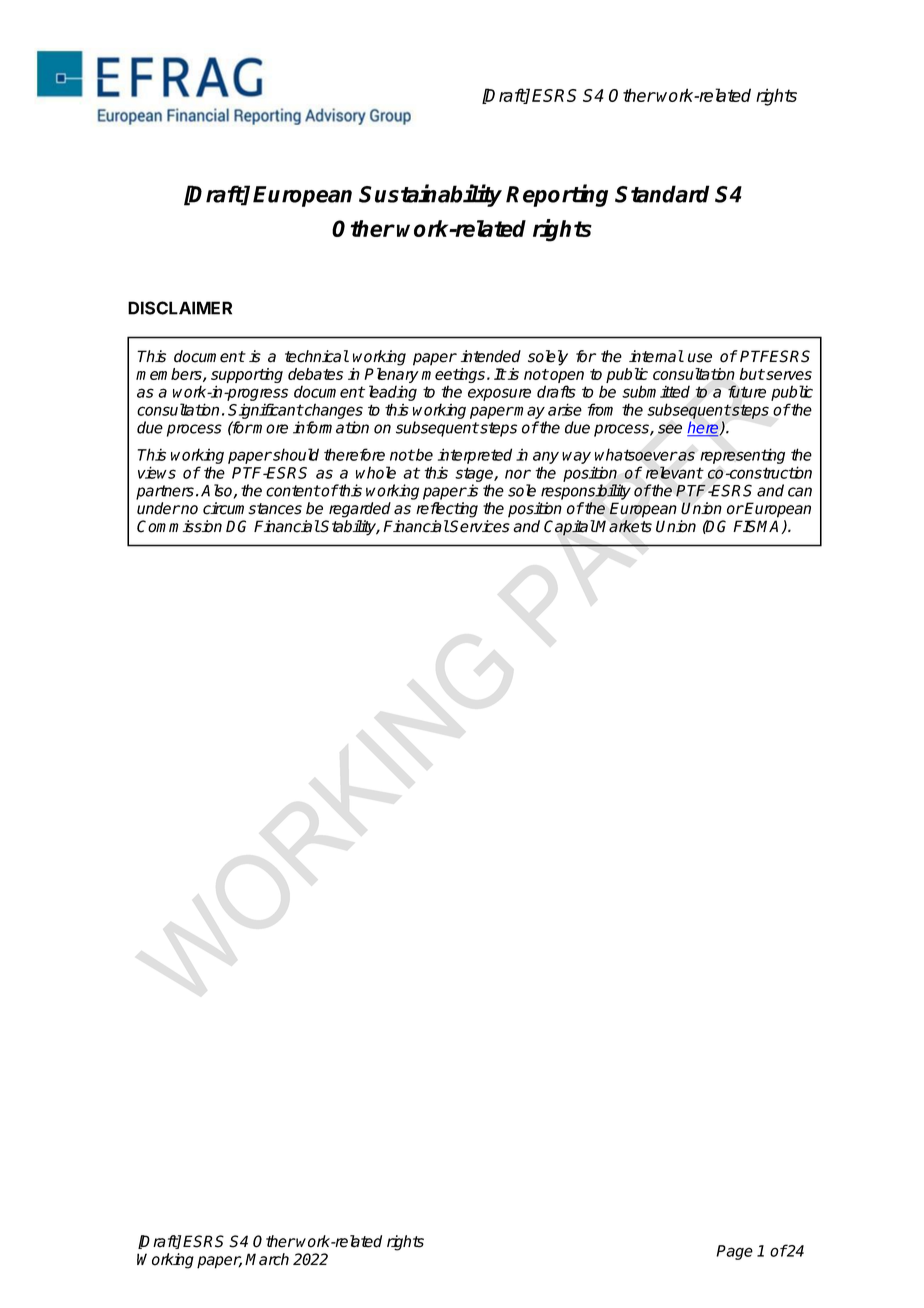  Describe the element at coordinates (623, 526) in the screenshot. I see `Markets` at that location.
